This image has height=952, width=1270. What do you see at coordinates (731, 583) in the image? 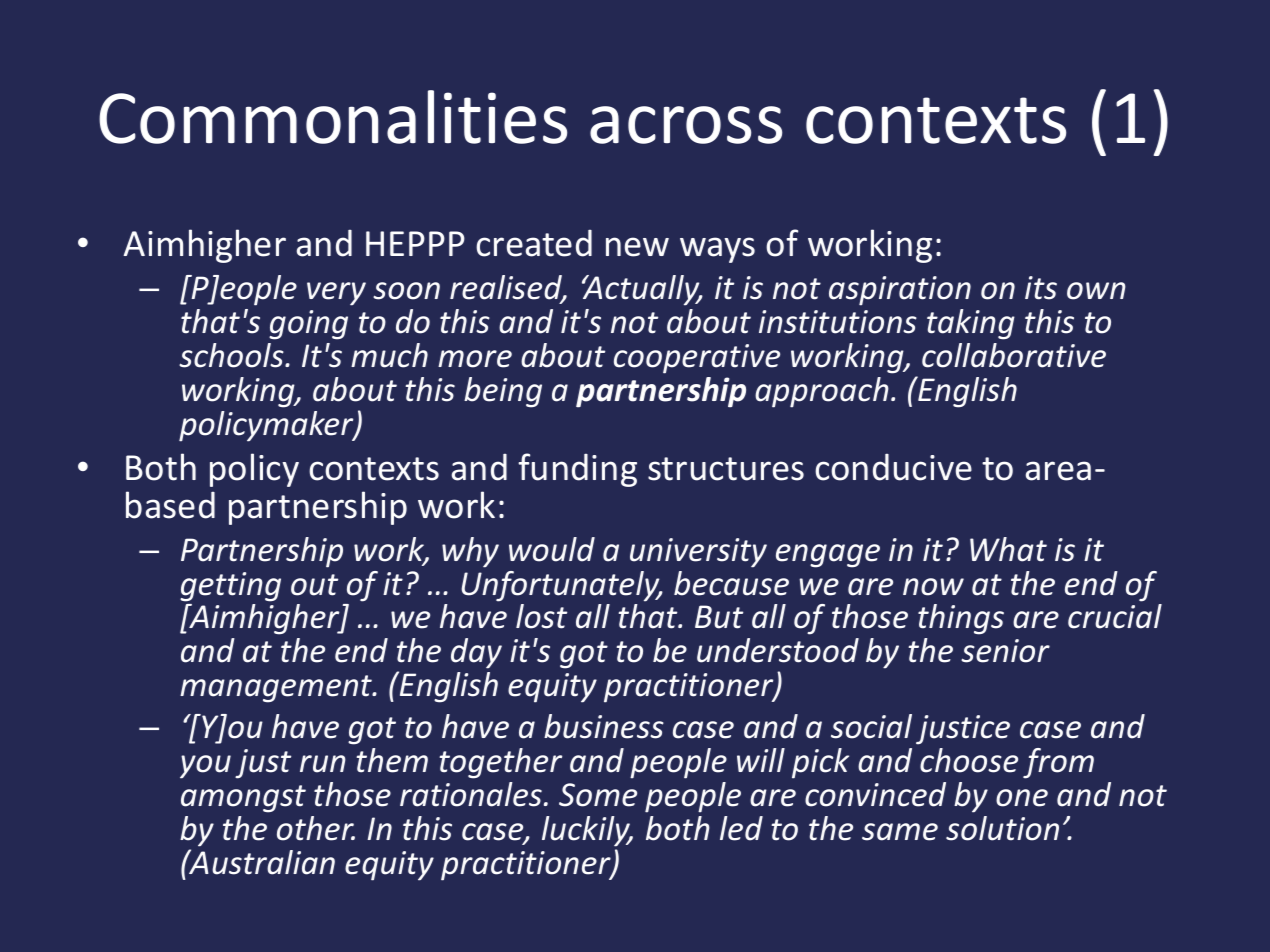
I see `because` at bounding box center [731, 583].
